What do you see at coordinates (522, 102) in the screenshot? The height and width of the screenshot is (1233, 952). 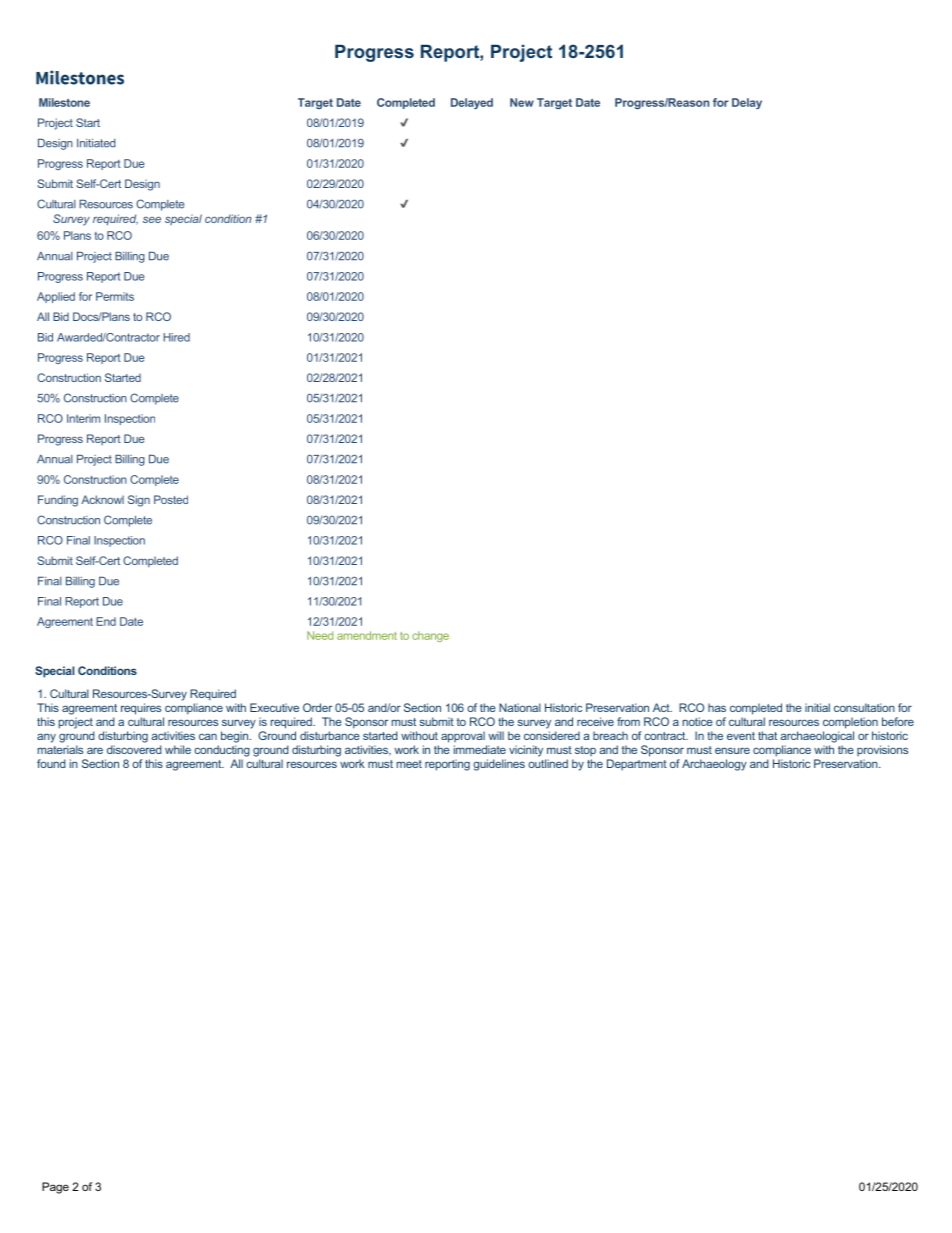 I see `New` at bounding box center [522, 102].
